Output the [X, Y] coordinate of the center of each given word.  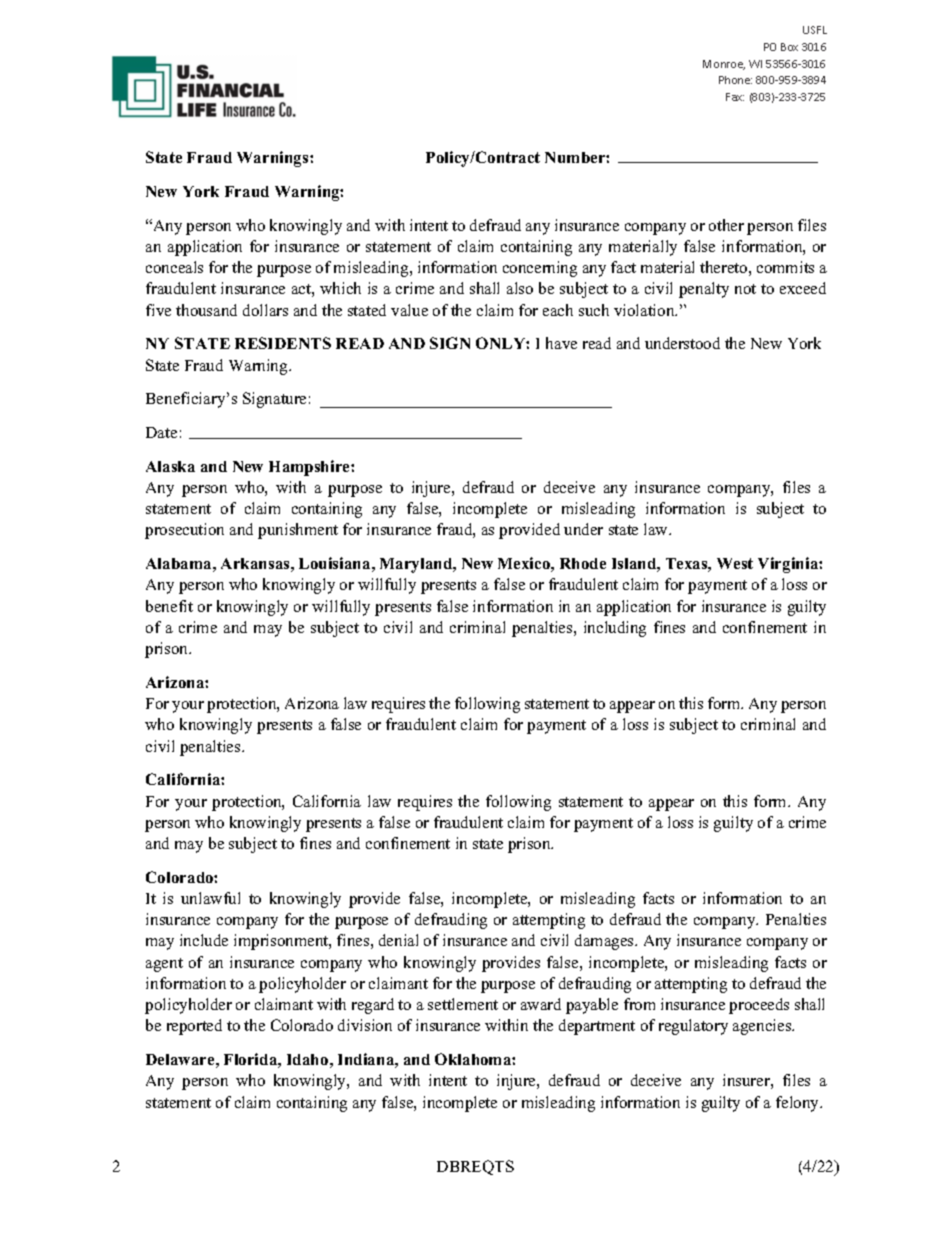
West [735, 563]
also [520, 288]
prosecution [184, 531]
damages [605, 942]
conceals [174, 267]
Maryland [417, 565]
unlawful [210, 898]
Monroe [724, 65]
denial [398, 940]
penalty [704, 290]
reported [194, 1027]
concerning [540, 269]
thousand [206, 310]
